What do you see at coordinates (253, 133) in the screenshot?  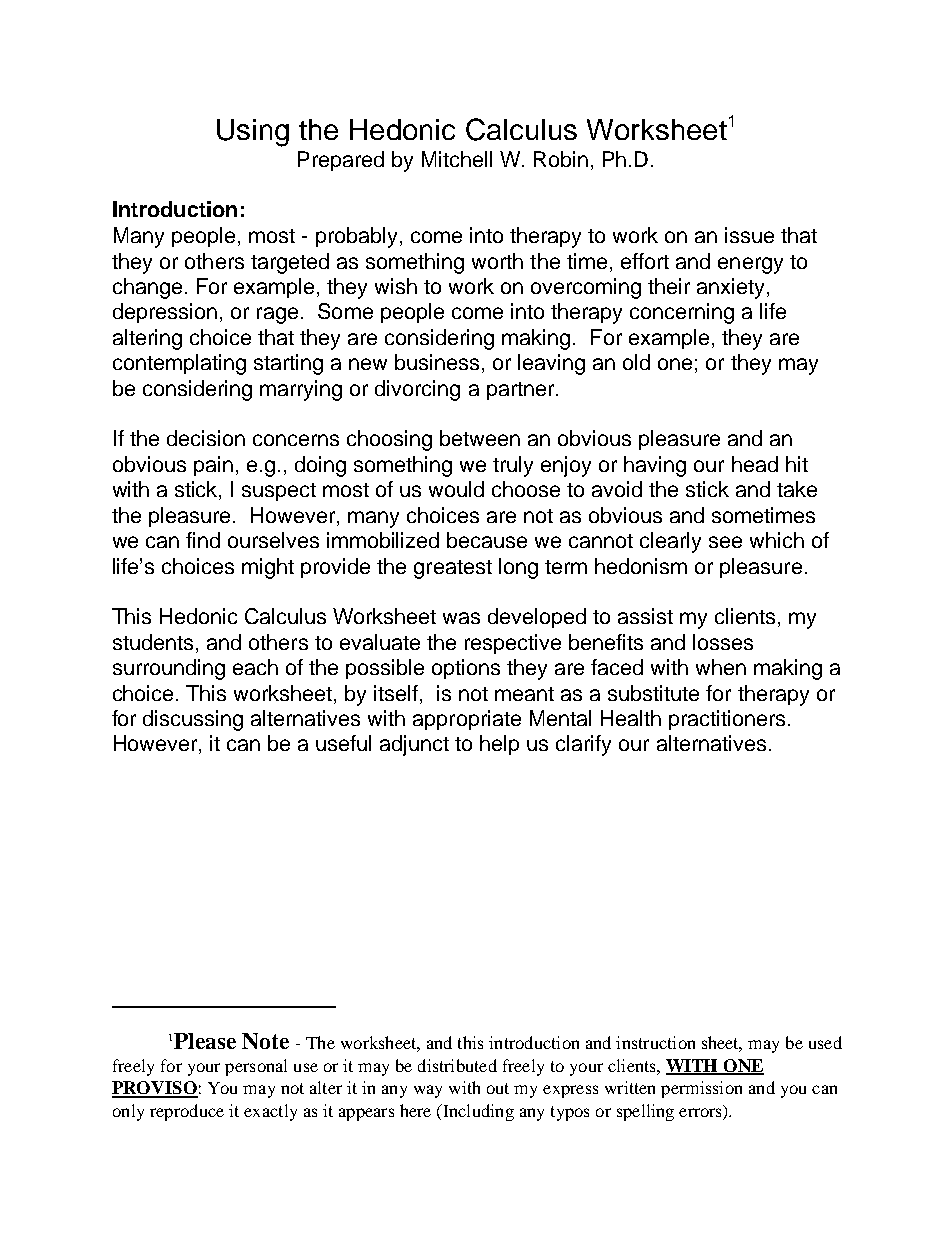 I see `Using` at bounding box center [253, 133].
